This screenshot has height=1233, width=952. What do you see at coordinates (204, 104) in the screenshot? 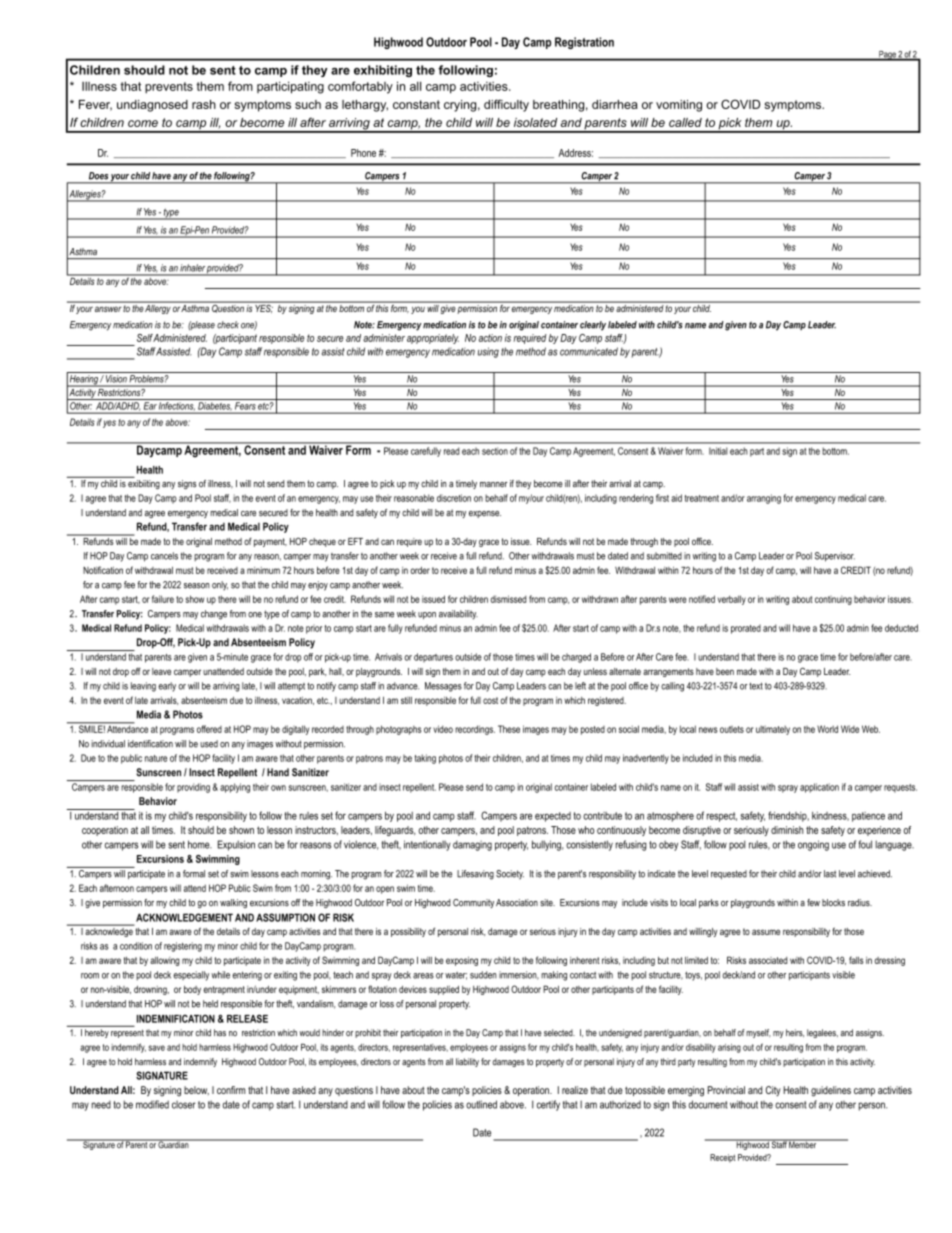
I see `rash` at bounding box center [204, 104].
